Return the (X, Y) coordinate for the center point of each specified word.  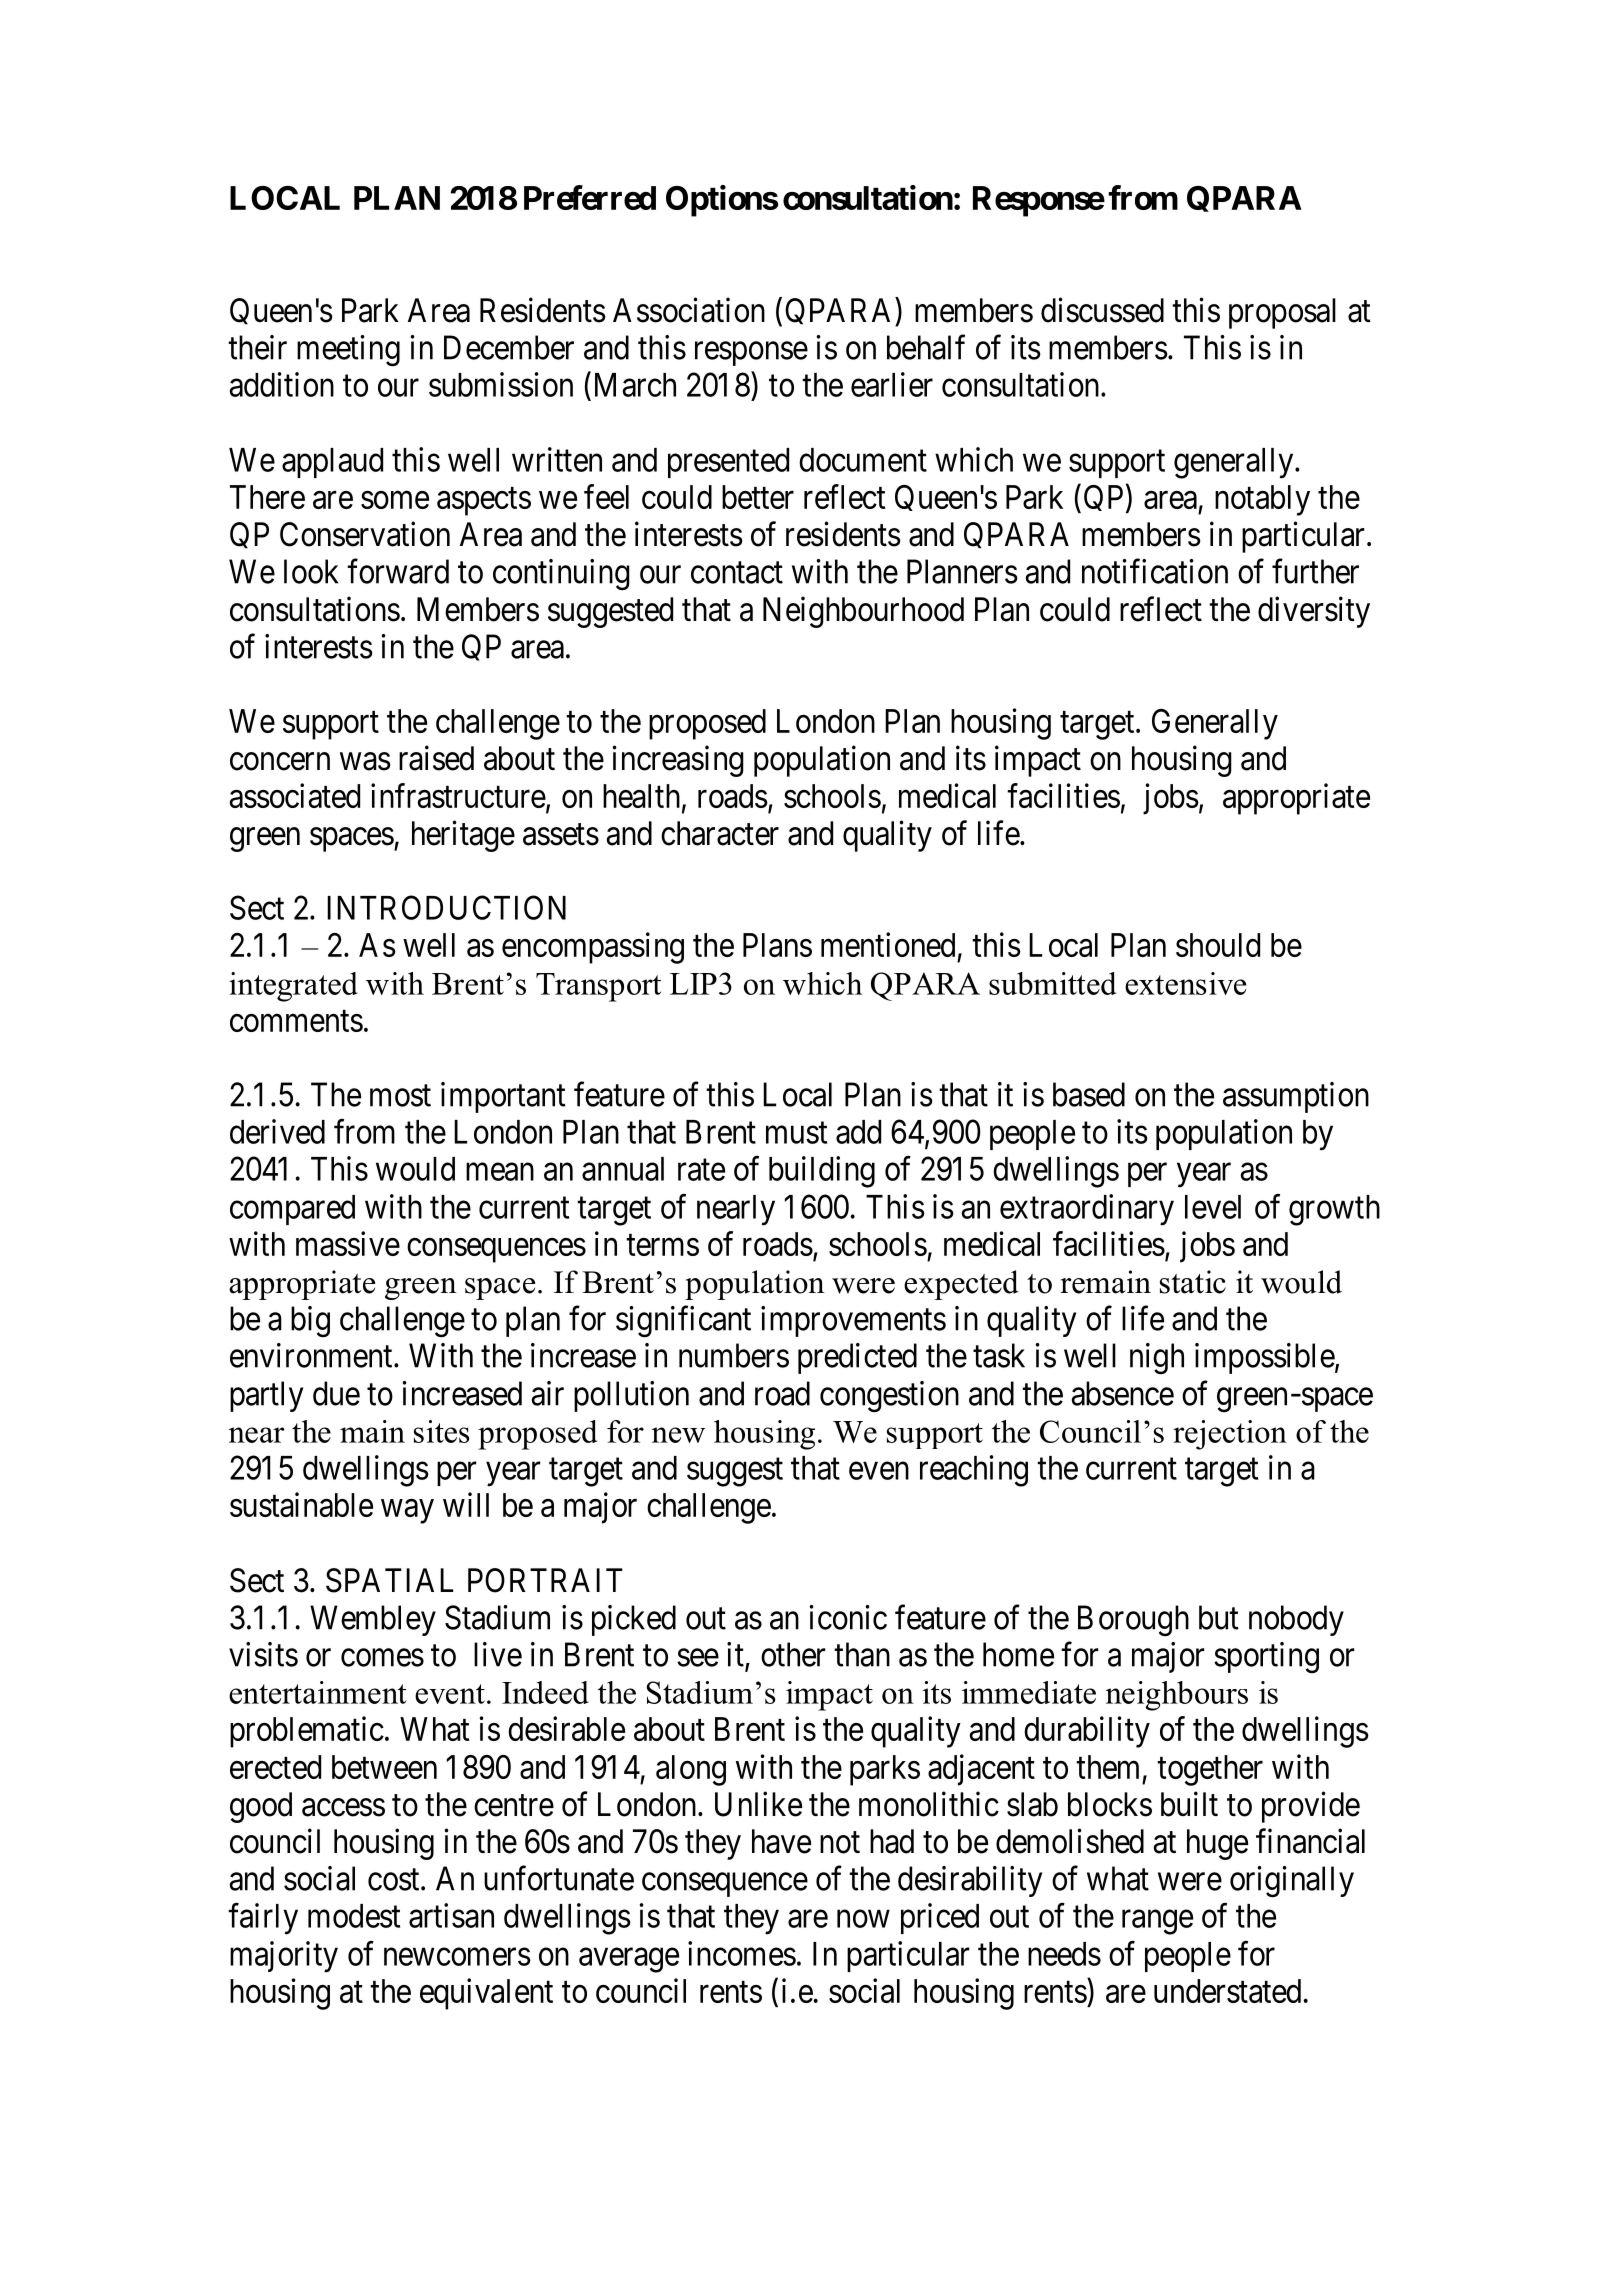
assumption (1296, 1097)
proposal (1282, 313)
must (796, 1133)
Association (689, 310)
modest (354, 1916)
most (400, 1096)
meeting (348, 351)
